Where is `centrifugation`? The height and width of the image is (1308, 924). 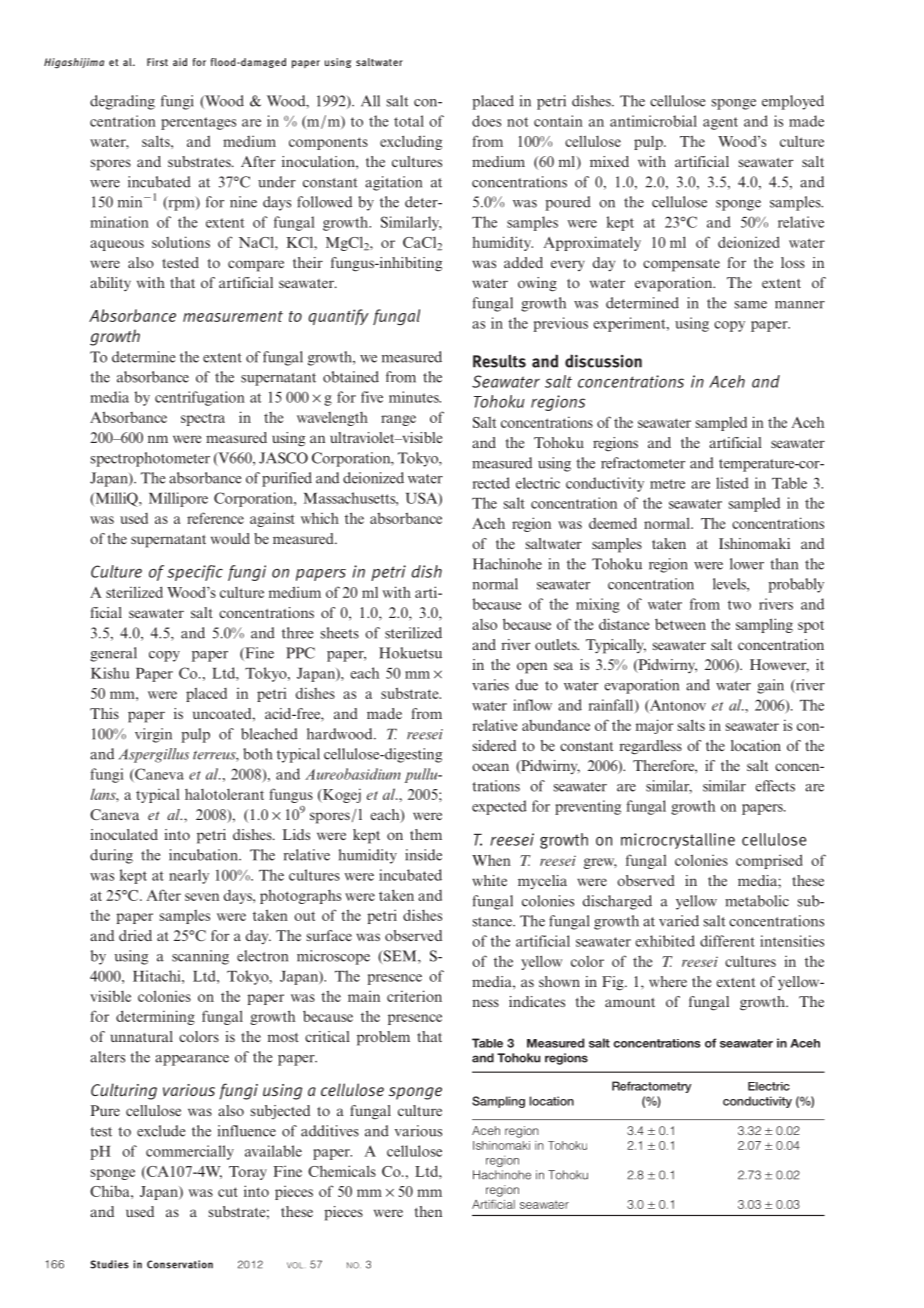
centrifugation is located at coordinates (200, 398).
